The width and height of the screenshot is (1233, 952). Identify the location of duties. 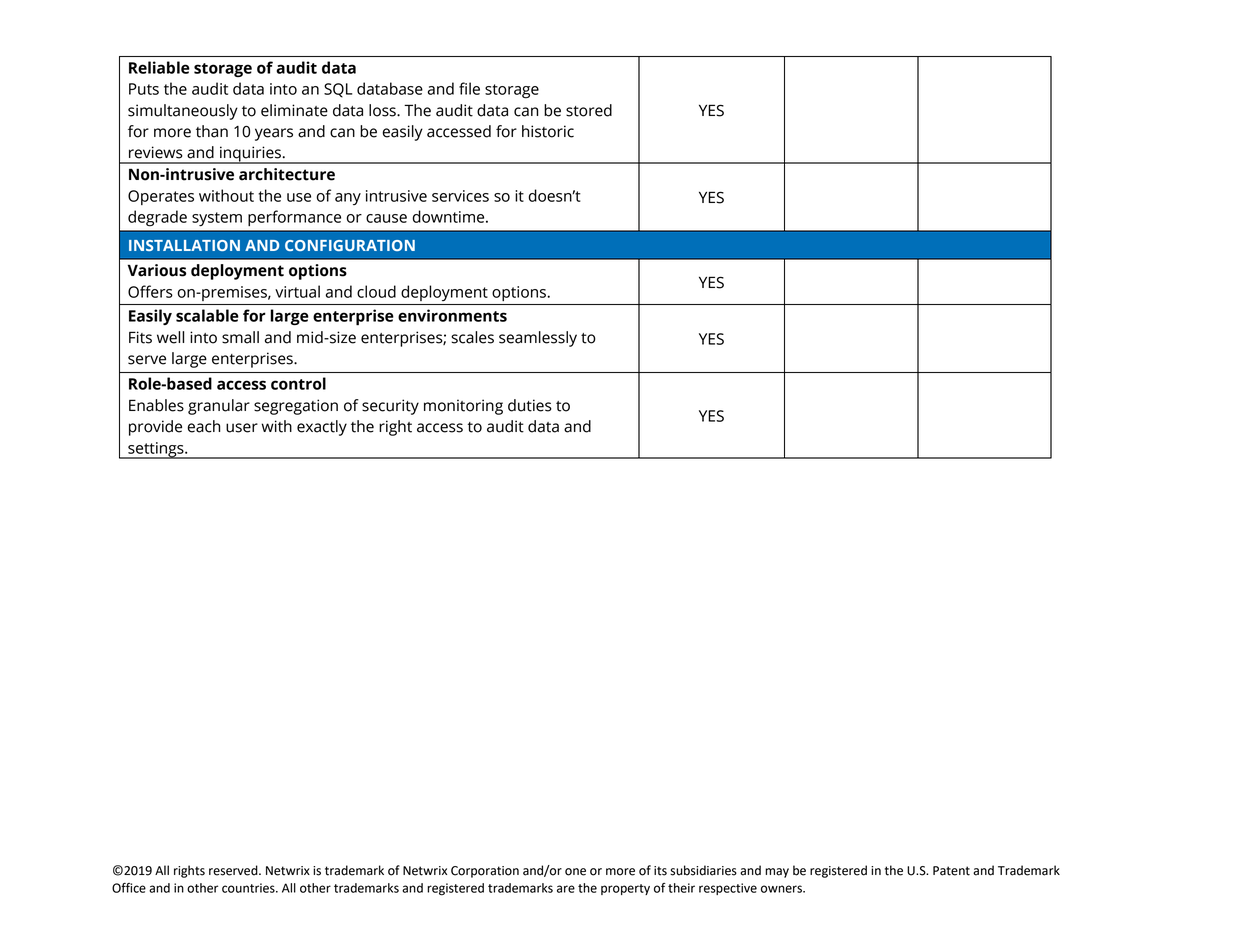
(530, 405).
